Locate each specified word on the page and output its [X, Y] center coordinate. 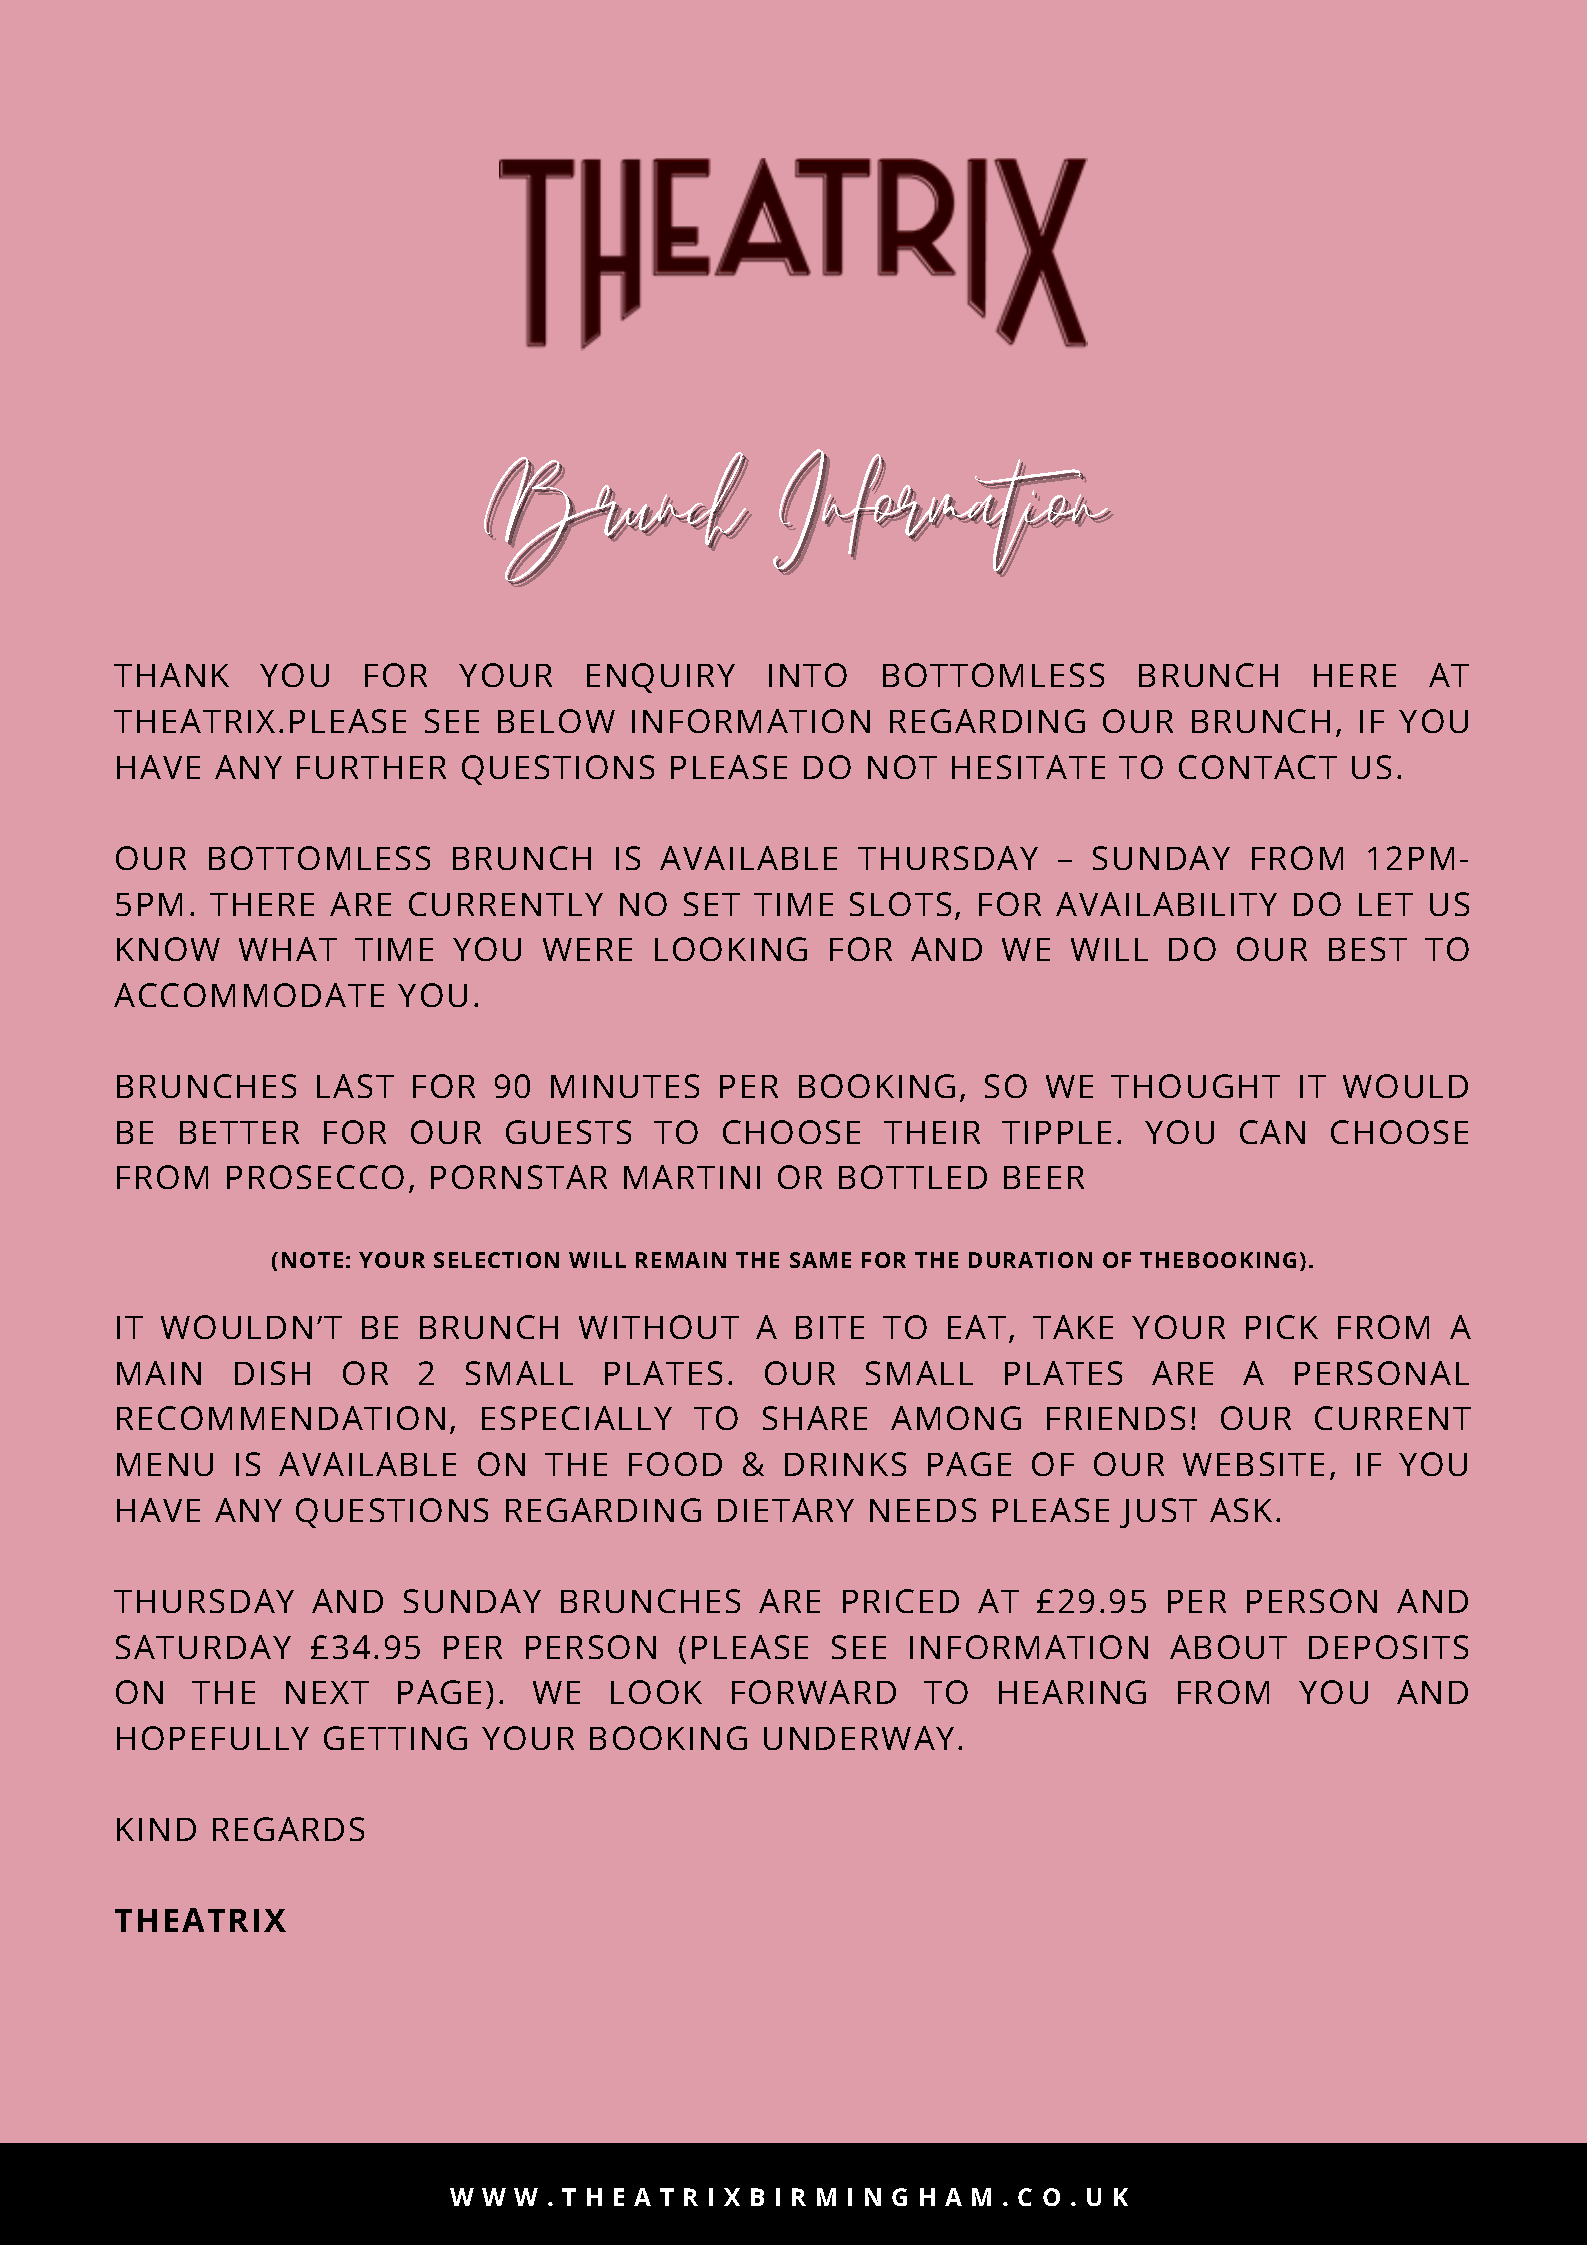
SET [712, 904]
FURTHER [371, 767]
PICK [1282, 1327]
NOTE [312, 1260]
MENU [165, 1464]
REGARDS [288, 1829]
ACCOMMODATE [249, 995]
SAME [820, 1260]
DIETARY [786, 1510]
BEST [1368, 949]
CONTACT [1258, 767]
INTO [808, 675]
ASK [1241, 1510]
